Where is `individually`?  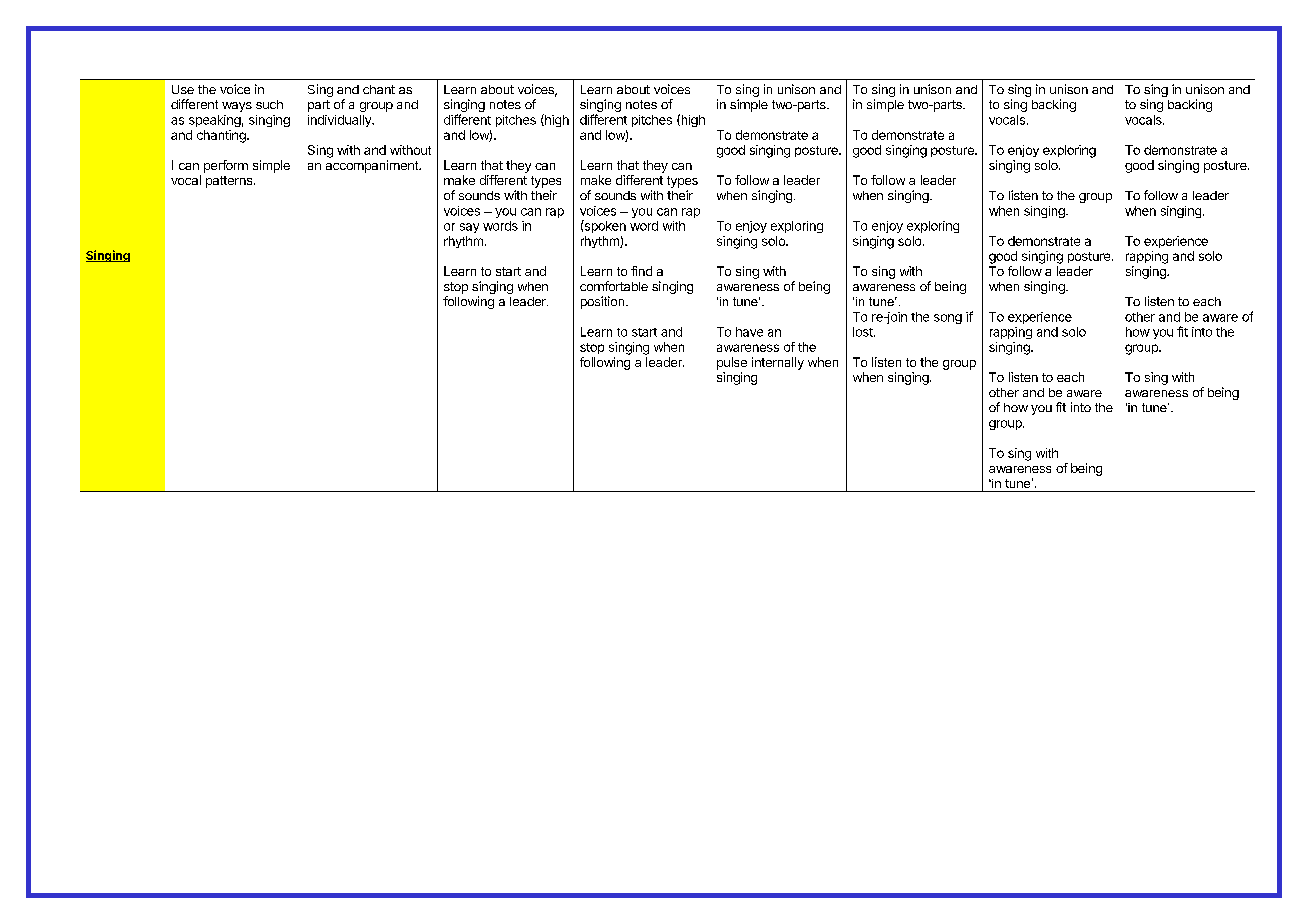
individually is located at coordinates (340, 121).
